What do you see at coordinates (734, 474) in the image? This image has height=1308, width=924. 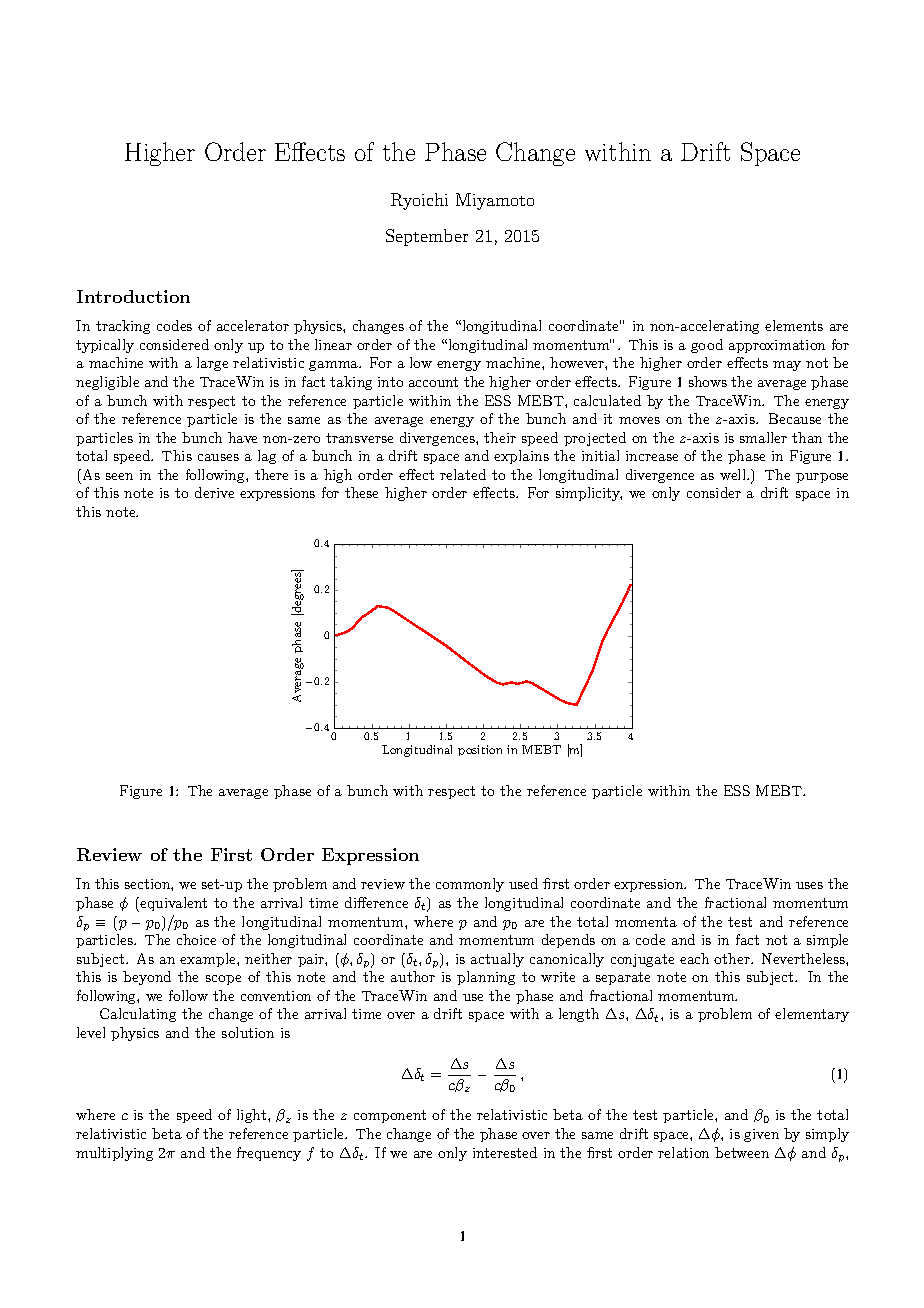 I see `well` at bounding box center [734, 474].
